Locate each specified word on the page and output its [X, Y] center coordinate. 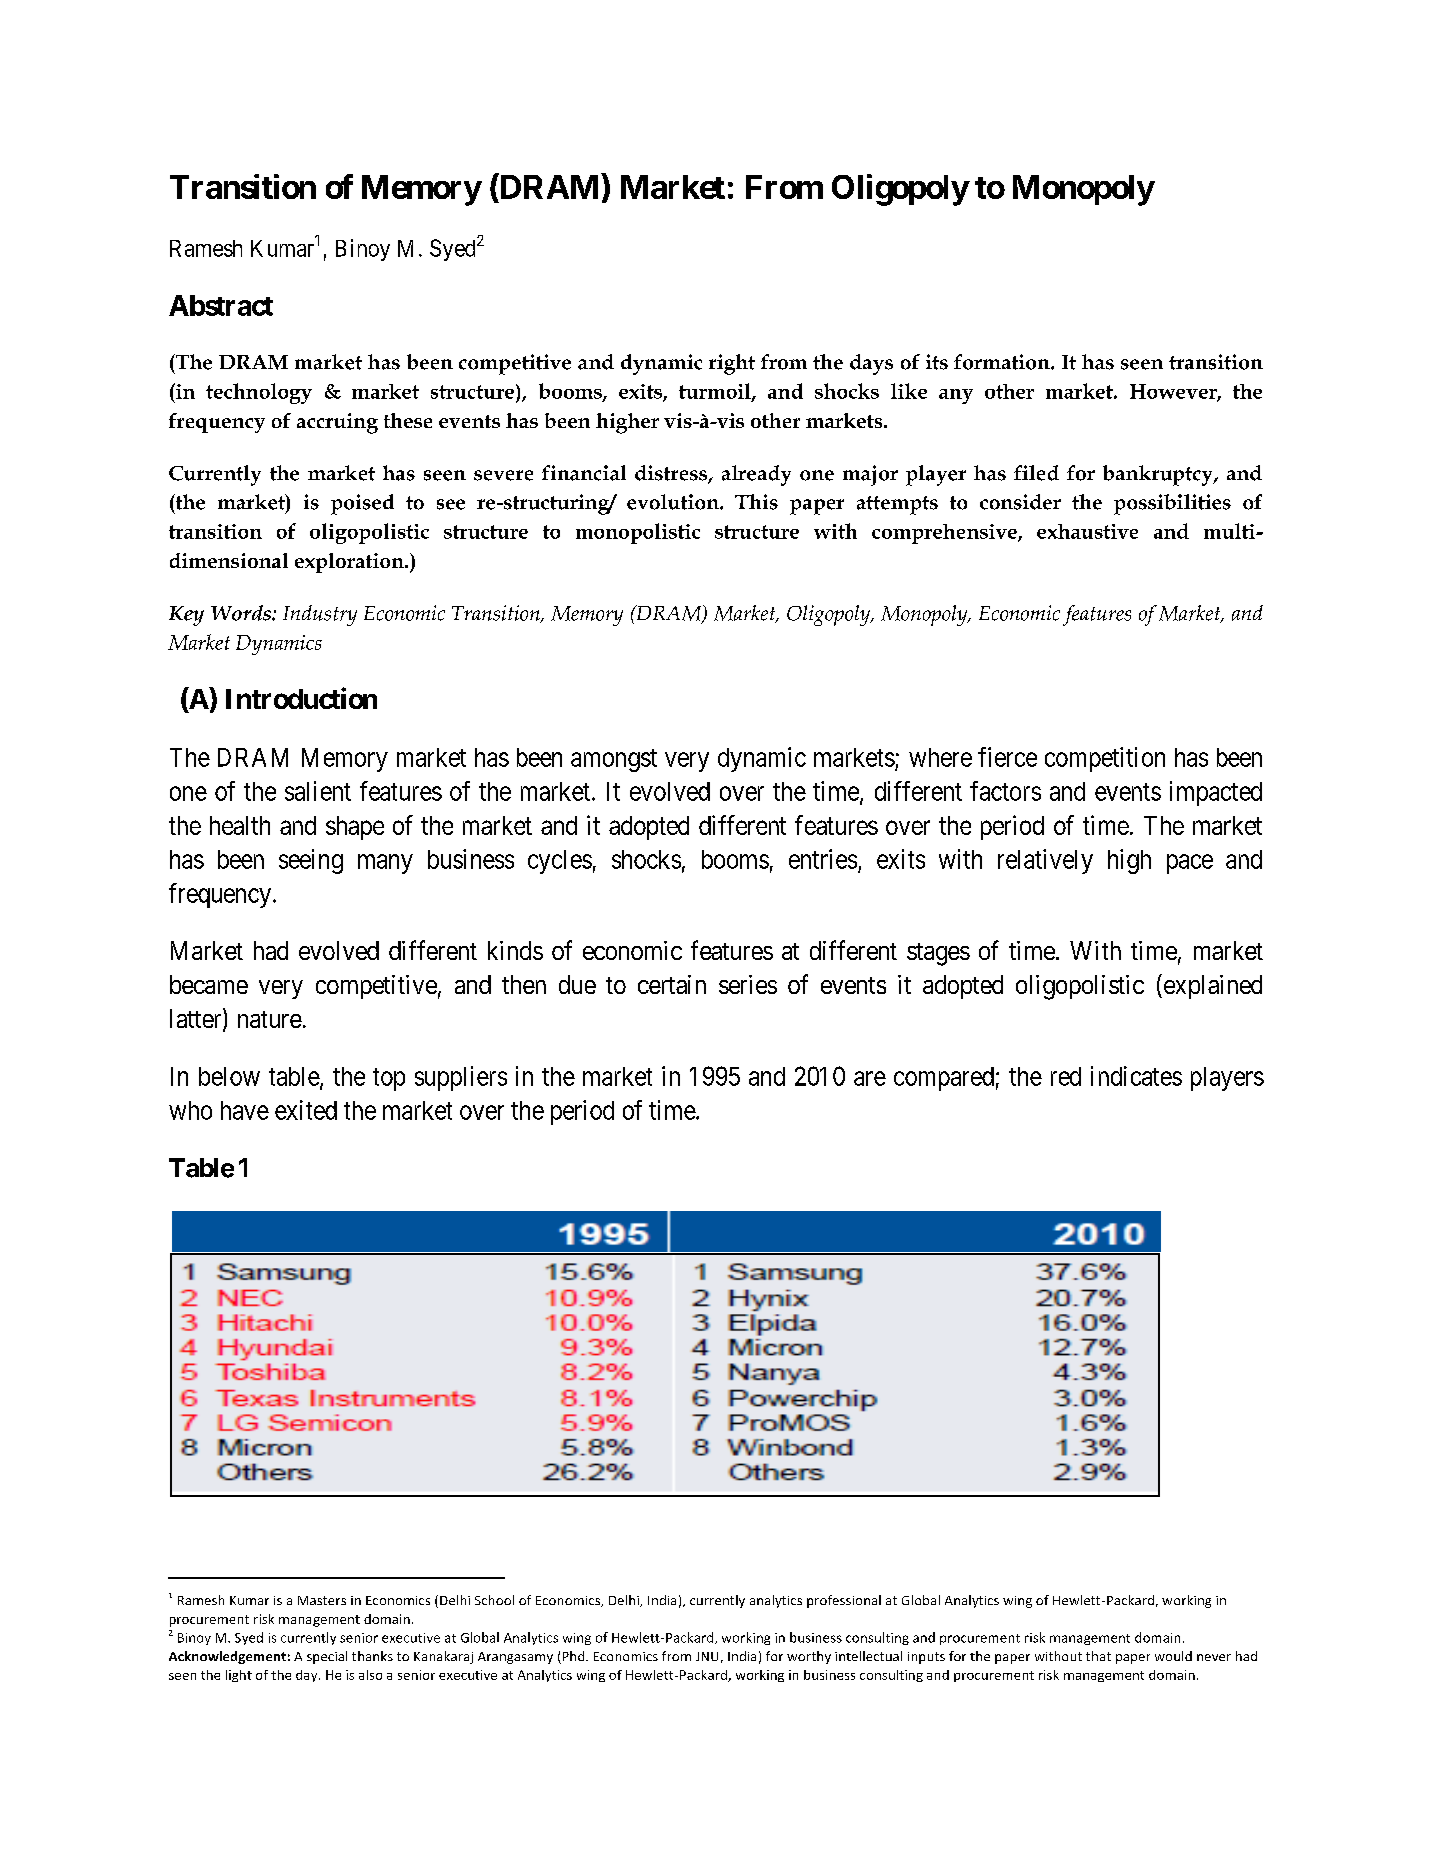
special [327, 1657]
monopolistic [638, 533]
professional [844, 1601]
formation [1003, 362]
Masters [322, 1600]
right [732, 364]
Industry [320, 615]
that [1098, 1656]
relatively [1045, 861]
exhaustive [1087, 531]
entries [823, 859]
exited [306, 1110]
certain [672, 984]
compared [944, 1079]
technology [259, 393]
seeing [311, 861]
